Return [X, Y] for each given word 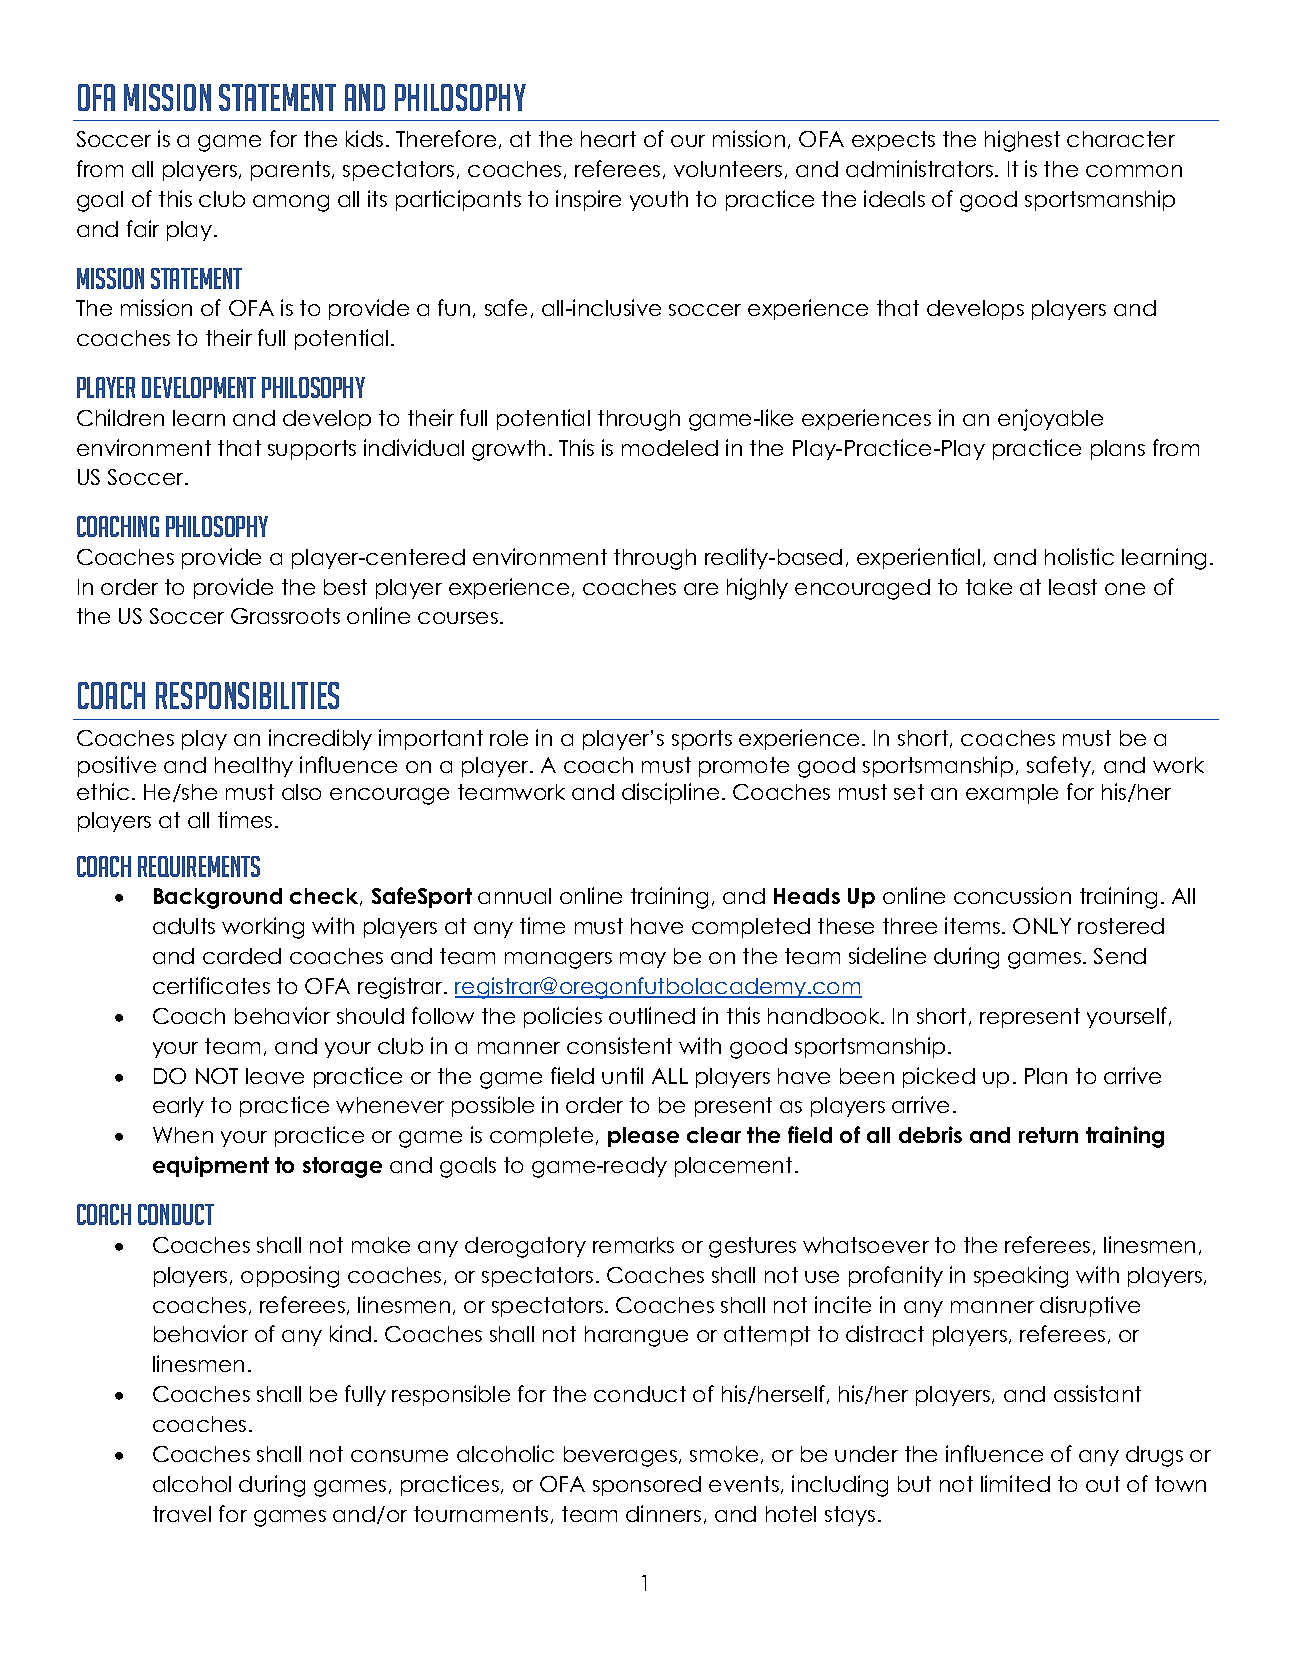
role [509, 738]
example [1012, 794]
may [643, 960]
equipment [211, 1166]
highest [1022, 141]
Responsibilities [247, 695]
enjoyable [1050, 420]
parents [292, 171]
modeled [670, 448]
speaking [1021, 1277]
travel [182, 1514]
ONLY [1042, 926]
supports [312, 450]
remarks [633, 1245]
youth [659, 201]
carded [242, 956]
